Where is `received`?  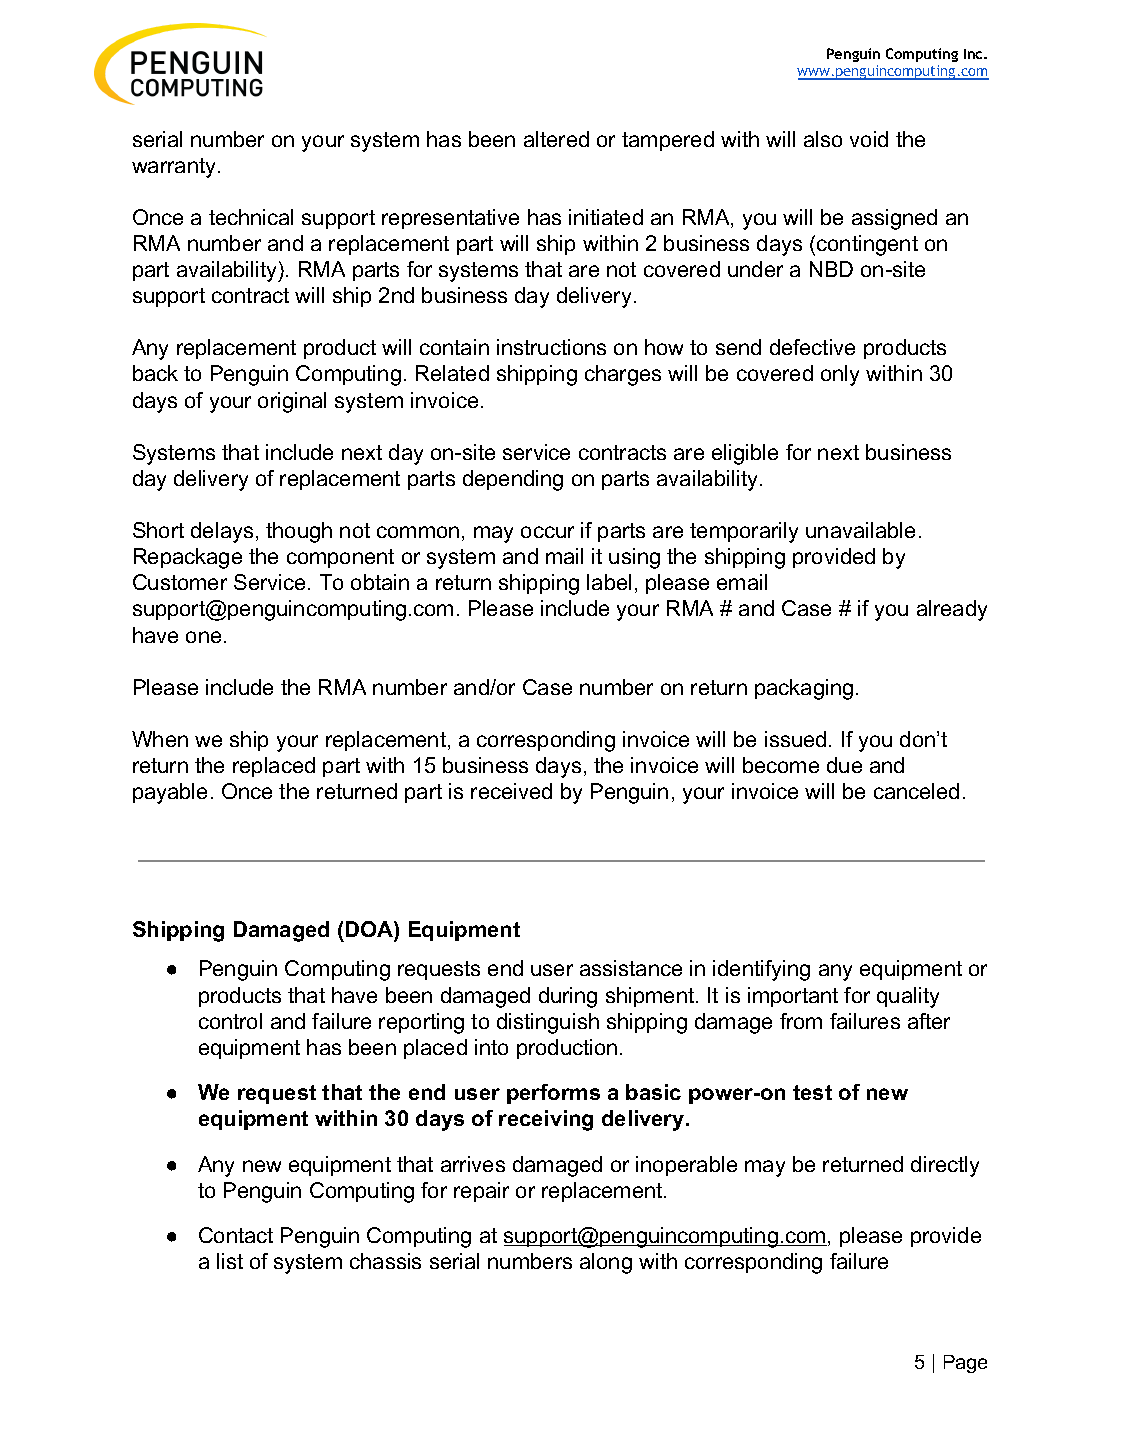 received is located at coordinates (511, 791).
